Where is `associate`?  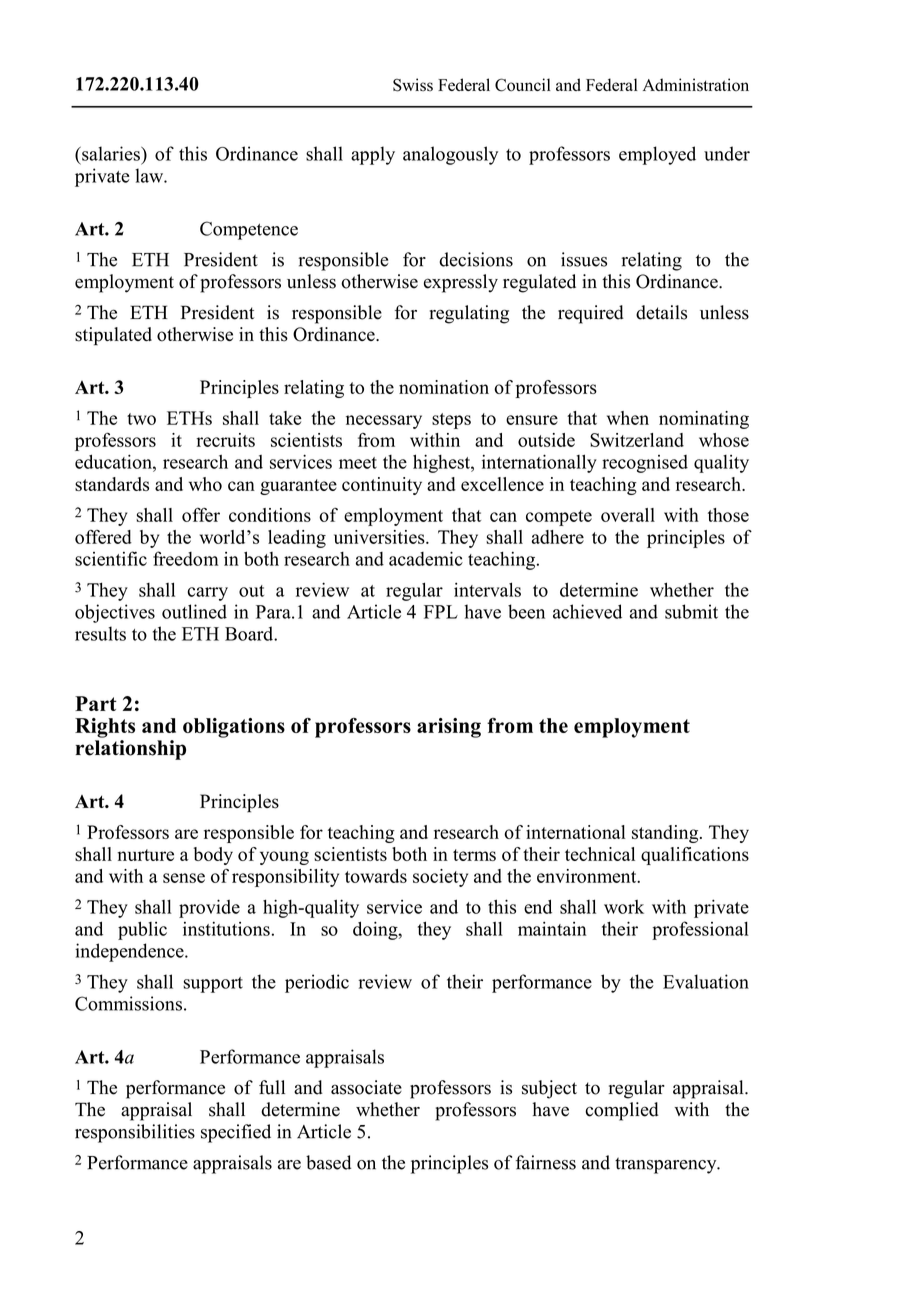
associate is located at coordinates (366, 1087).
